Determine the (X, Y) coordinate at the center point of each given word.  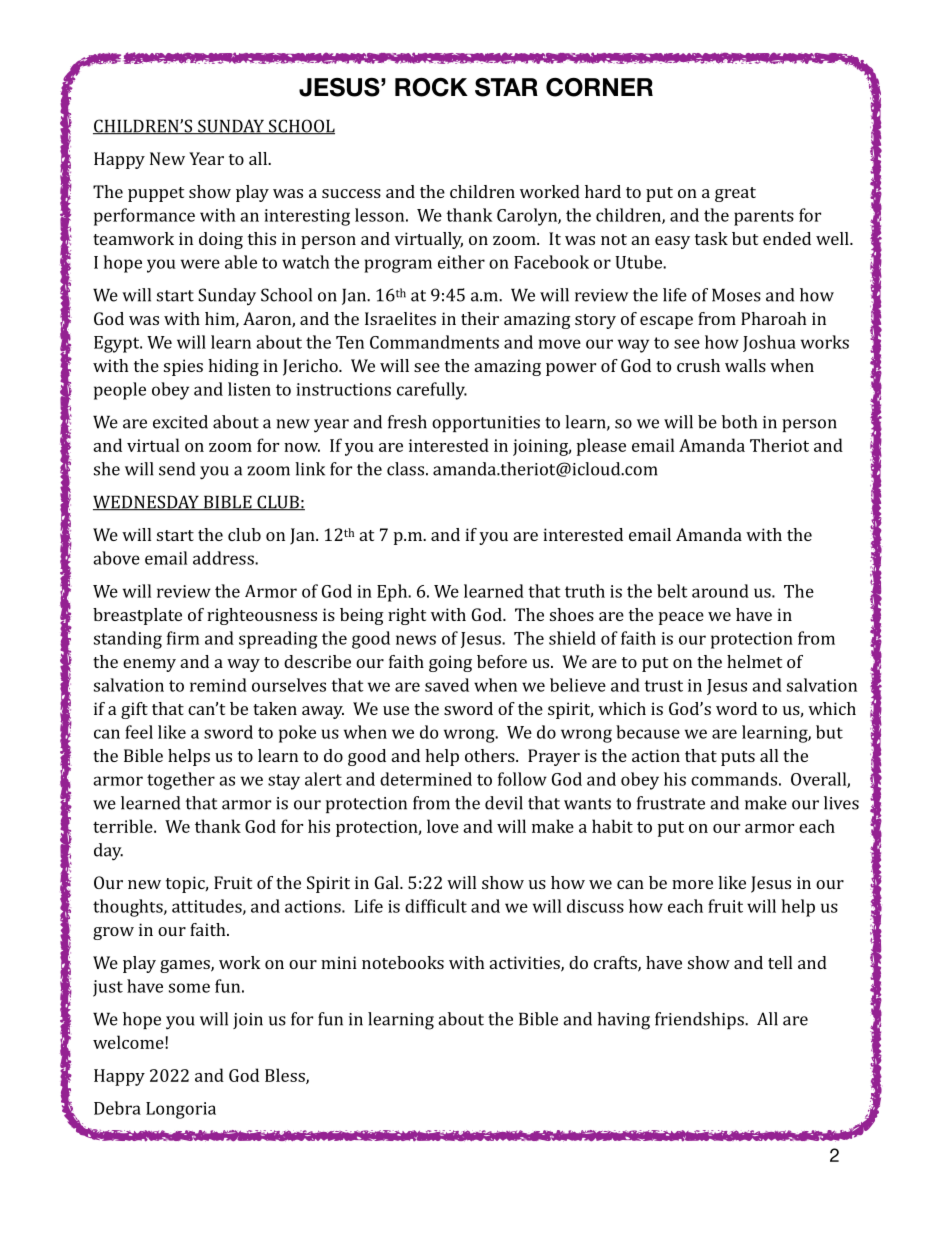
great (735, 194)
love (443, 826)
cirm (183, 638)
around (720, 591)
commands (734, 779)
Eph (393, 593)
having (623, 1021)
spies (183, 367)
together (181, 781)
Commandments (434, 342)
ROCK (431, 87)
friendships (700, 1020)
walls (745, 365)
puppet (156, 194)
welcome (129, 1042)
